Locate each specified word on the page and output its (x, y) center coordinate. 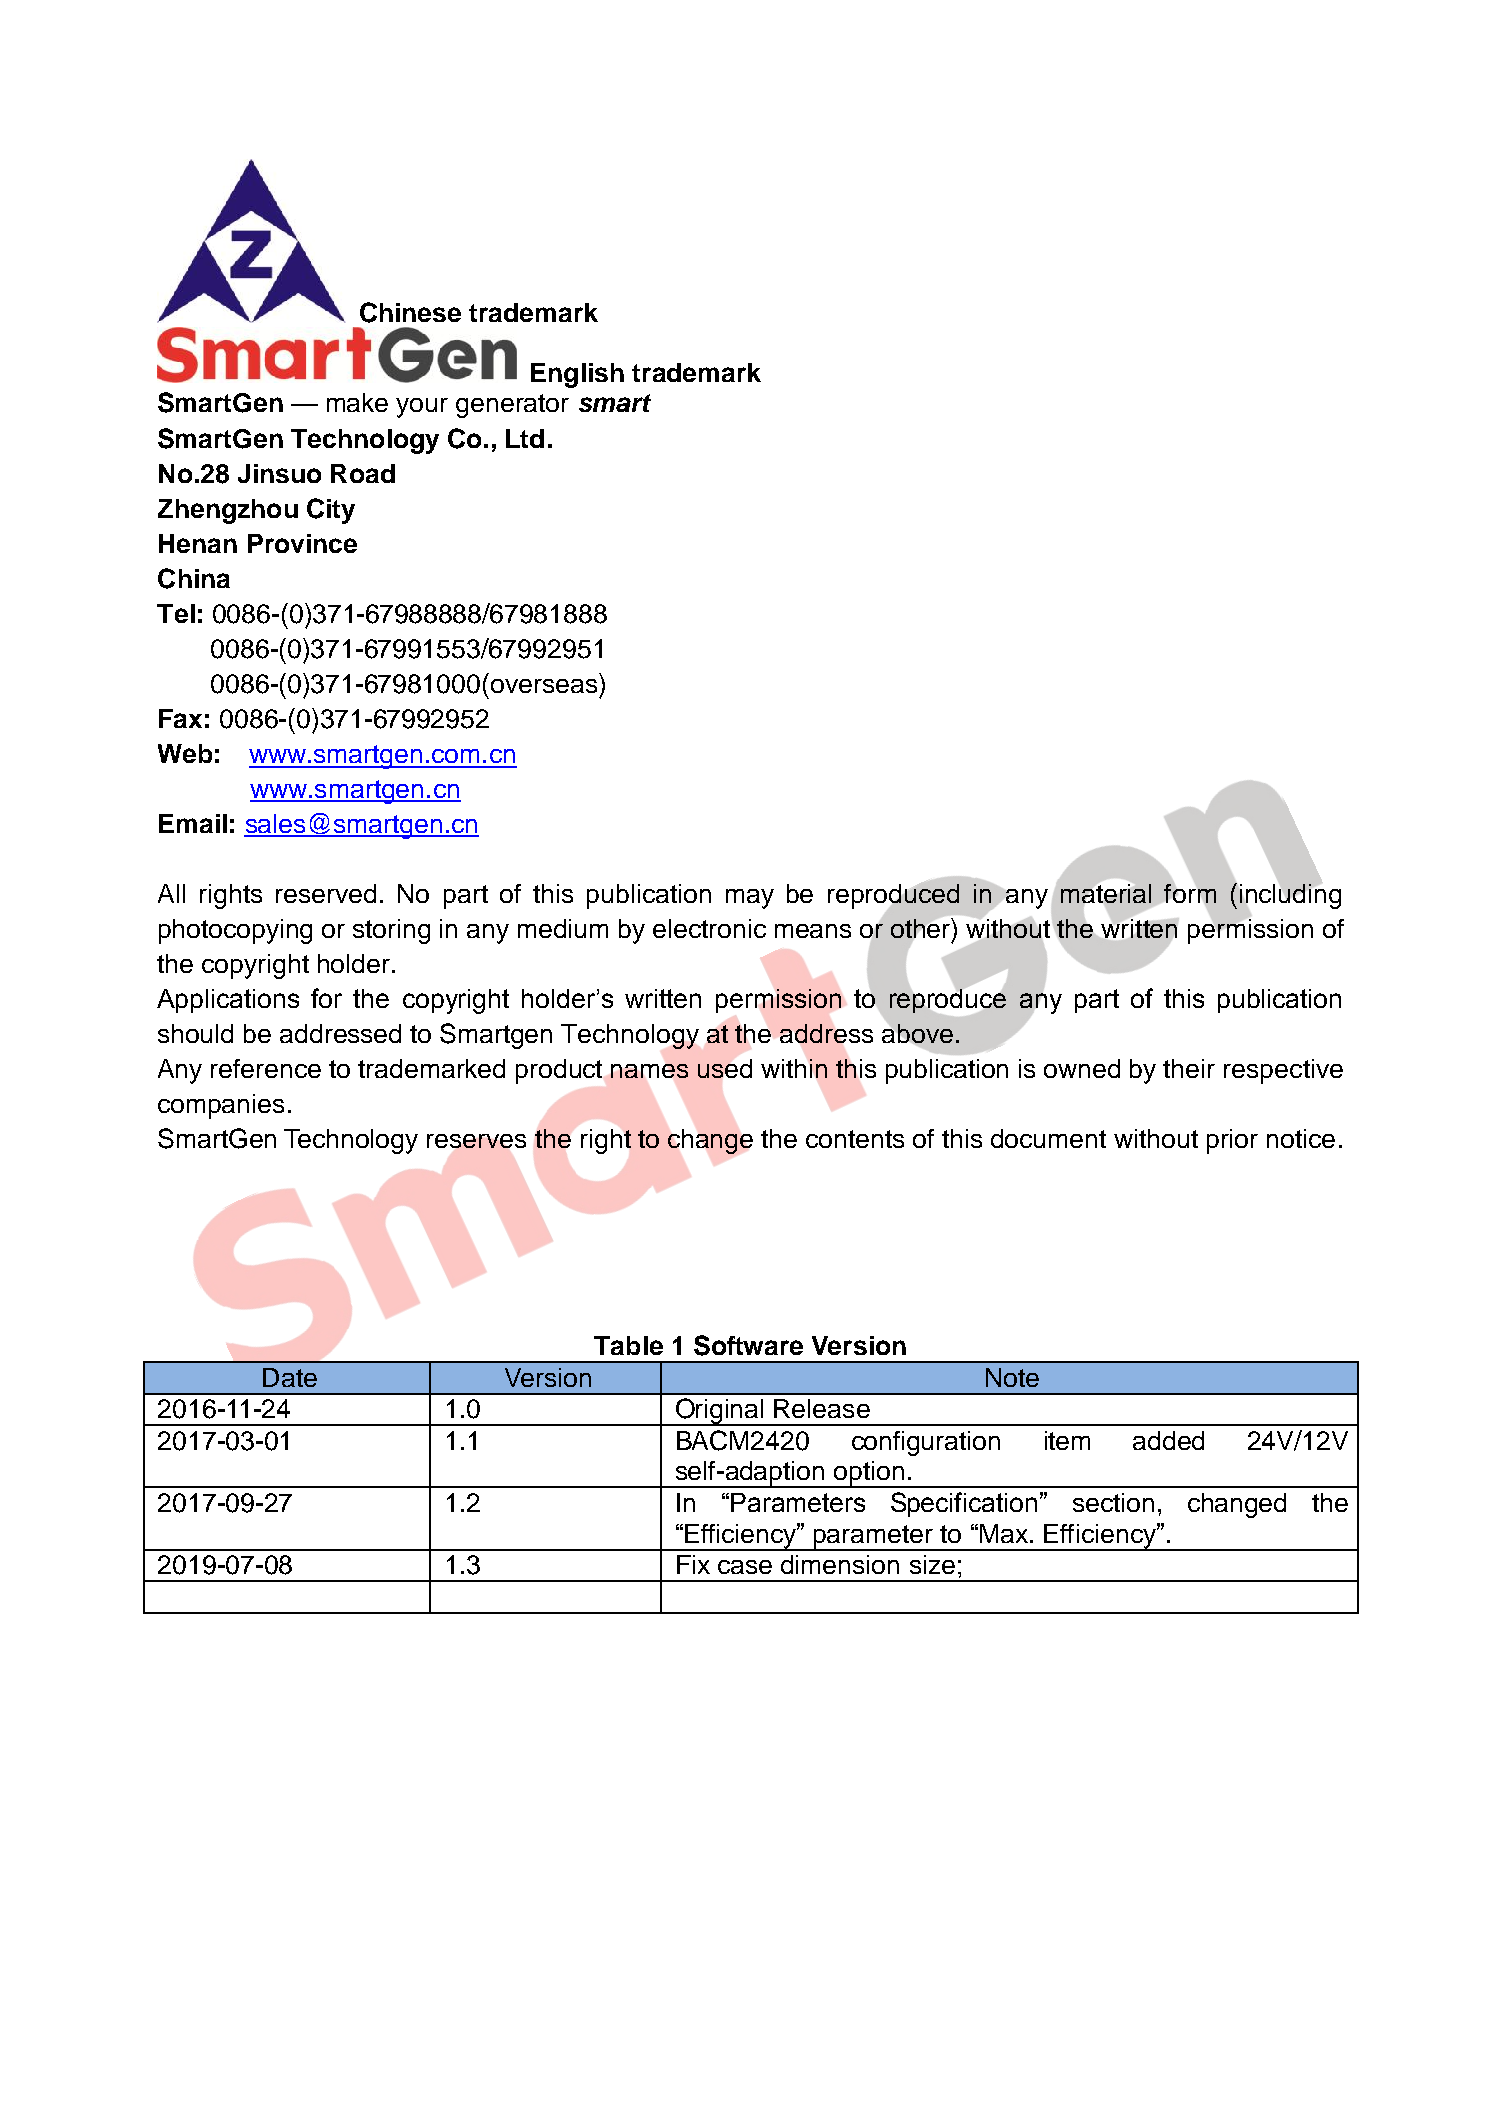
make (357, 402)
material (1106, 893)
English (577, 375)
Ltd (525, 438)
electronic (709, 928)
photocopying (235, 931)
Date (290, 1377)
